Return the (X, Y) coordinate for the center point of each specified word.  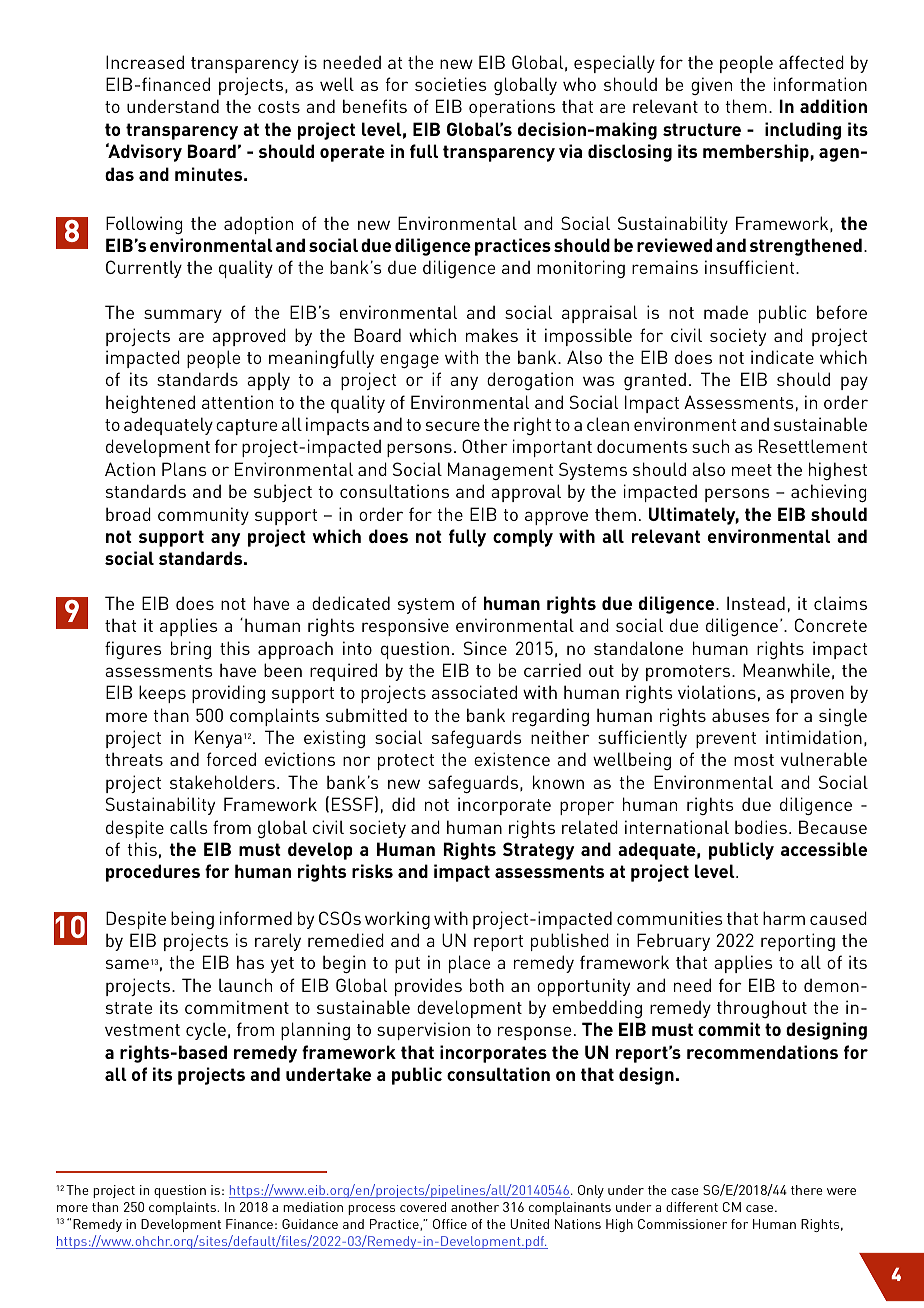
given (711, 86)
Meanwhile (786, 670)
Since (485, 648)
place (469, 964)
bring (191, 650)
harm (784, 918)
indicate (782, 357)
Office (450, 1224)
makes (492, 335)
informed (256, 918)
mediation (313, 1207)
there (807, 1190)
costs (279, 107)
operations (512, 108)
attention (237, 402)
